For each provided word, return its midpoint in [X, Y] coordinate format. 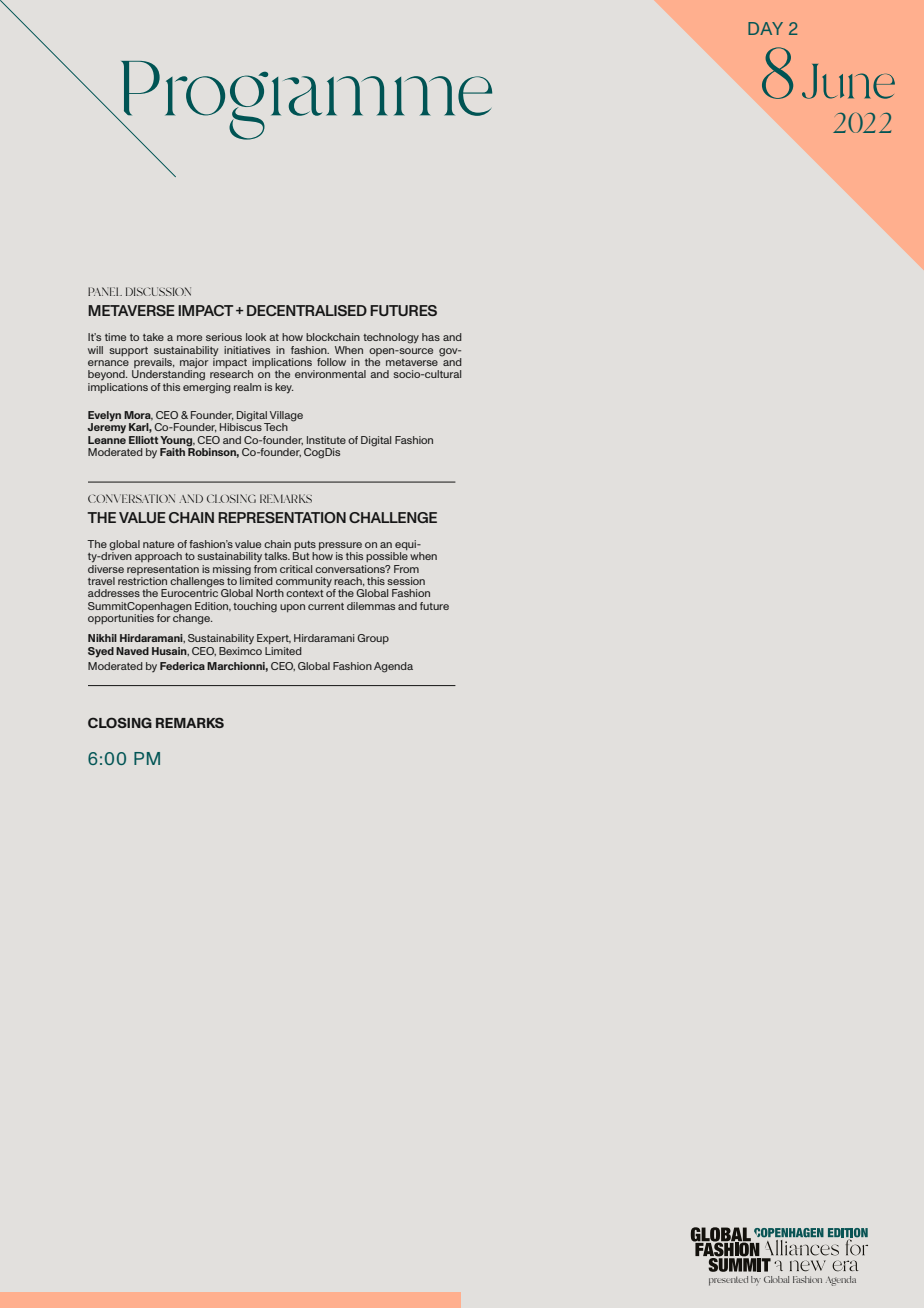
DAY [765, 28]
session [406, 581]
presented [728, 1281]
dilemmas [371, 606]
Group [373, 639]
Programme [305, 101]
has [431, 337]
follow [331, 362]
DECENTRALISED [307, 310]
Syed [101, 652]
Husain [170, 651]
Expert [274, 639]
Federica [182, 666]
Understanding [168, 374]
